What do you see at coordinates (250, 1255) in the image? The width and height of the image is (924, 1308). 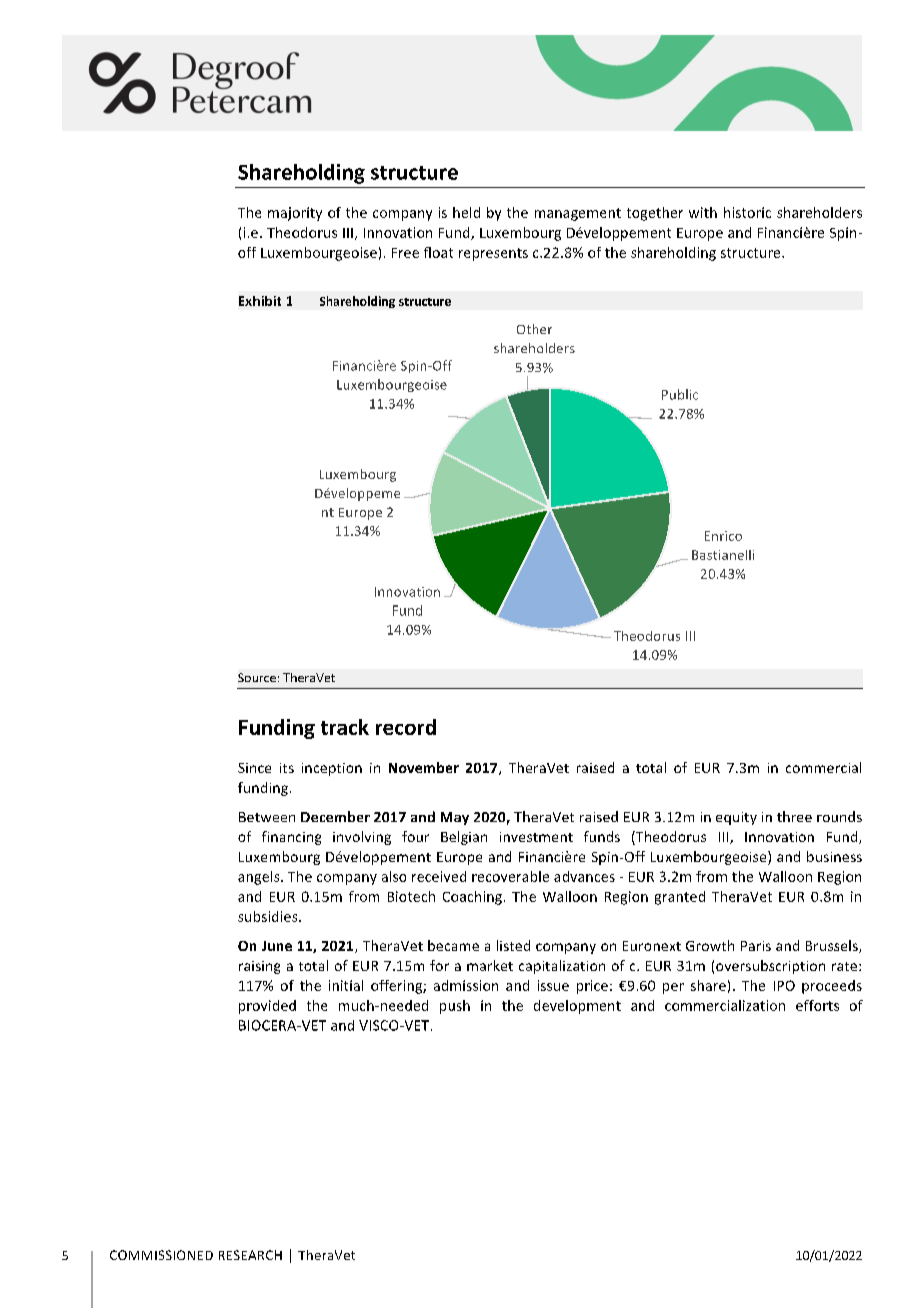 I see `RESEARCH` at bounding box center [250, 1255].
